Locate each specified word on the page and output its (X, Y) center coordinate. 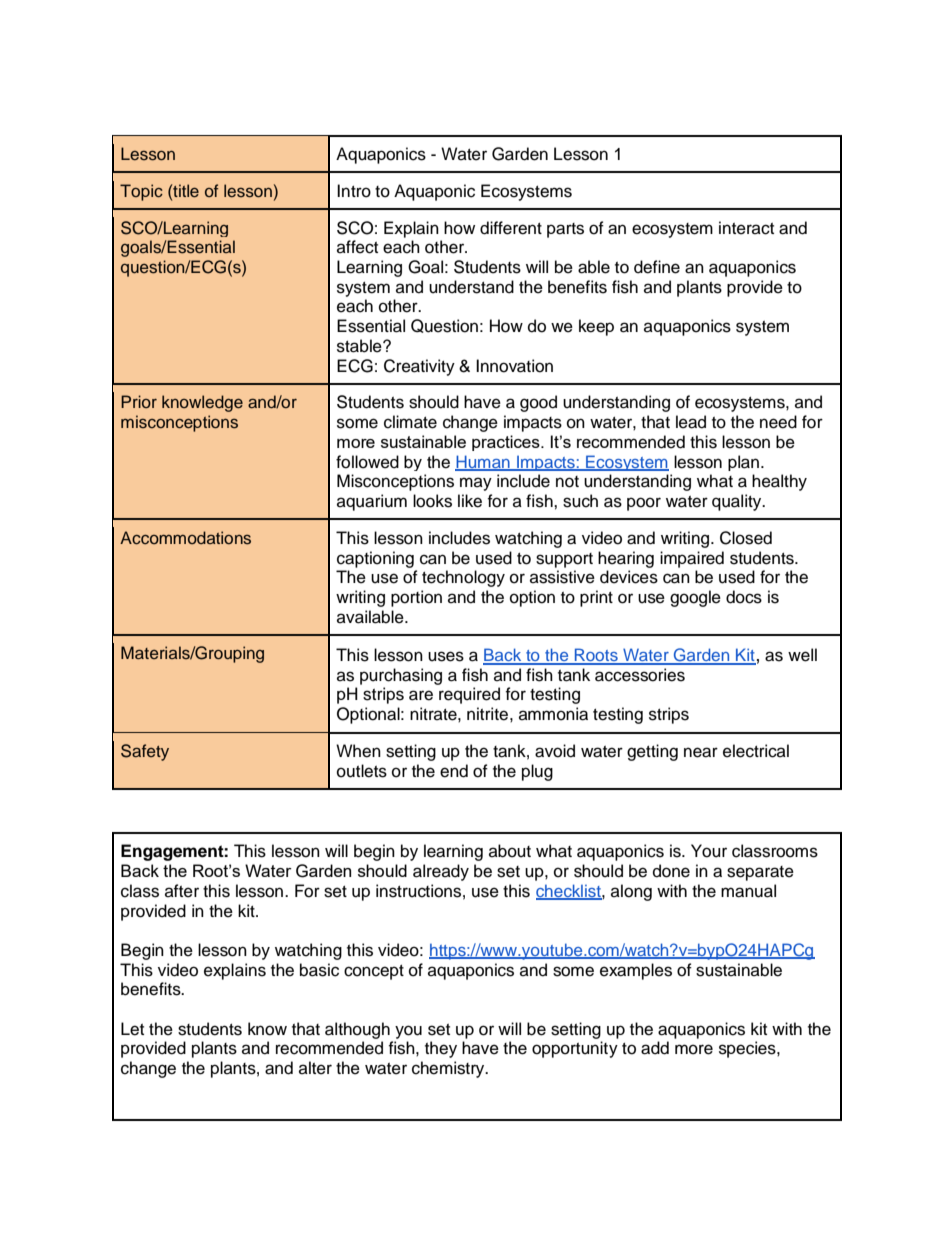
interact (746, 228)
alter (315, 1068)
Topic (141, 192)
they (441, 1049)
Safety (145, 752)
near (701, 752)
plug (537, 772)
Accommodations (185, 538)
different (511, 228)
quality (738, 502)
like (470, 501)
